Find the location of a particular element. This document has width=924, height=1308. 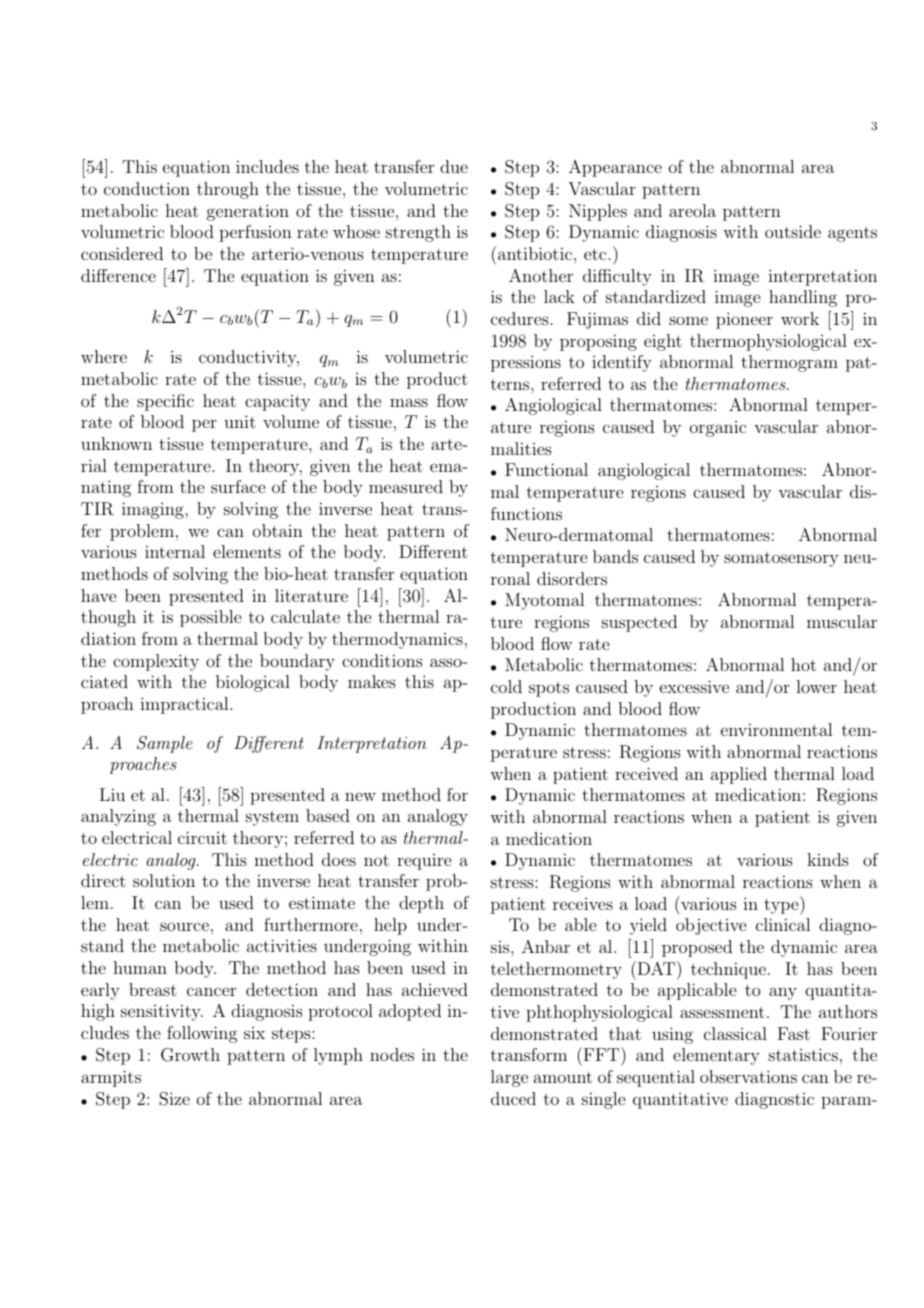

cold is located at coordinates (506, 686).
